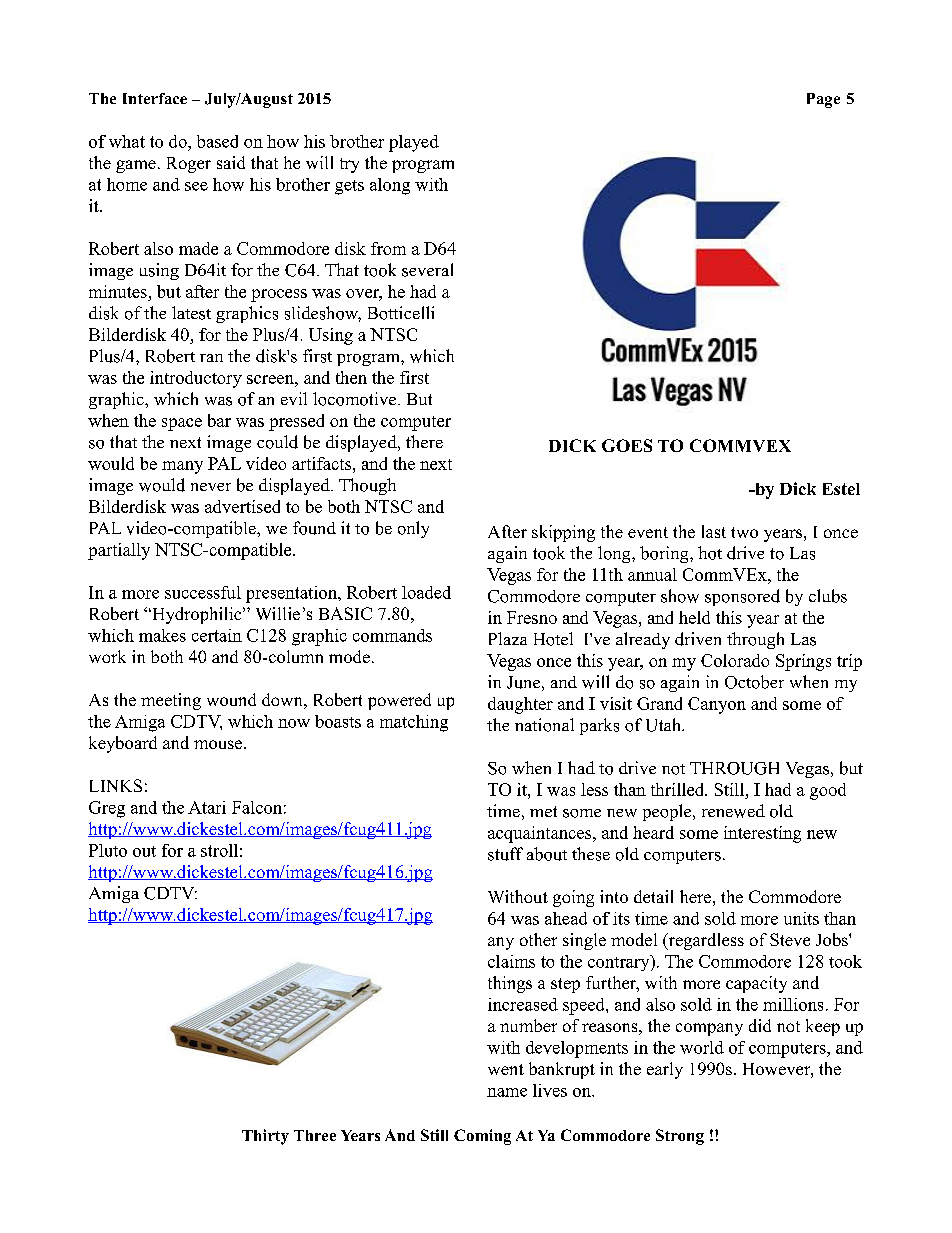 This screenshot has height=1233, width=952. I want to click on try, so click(349, 165).
